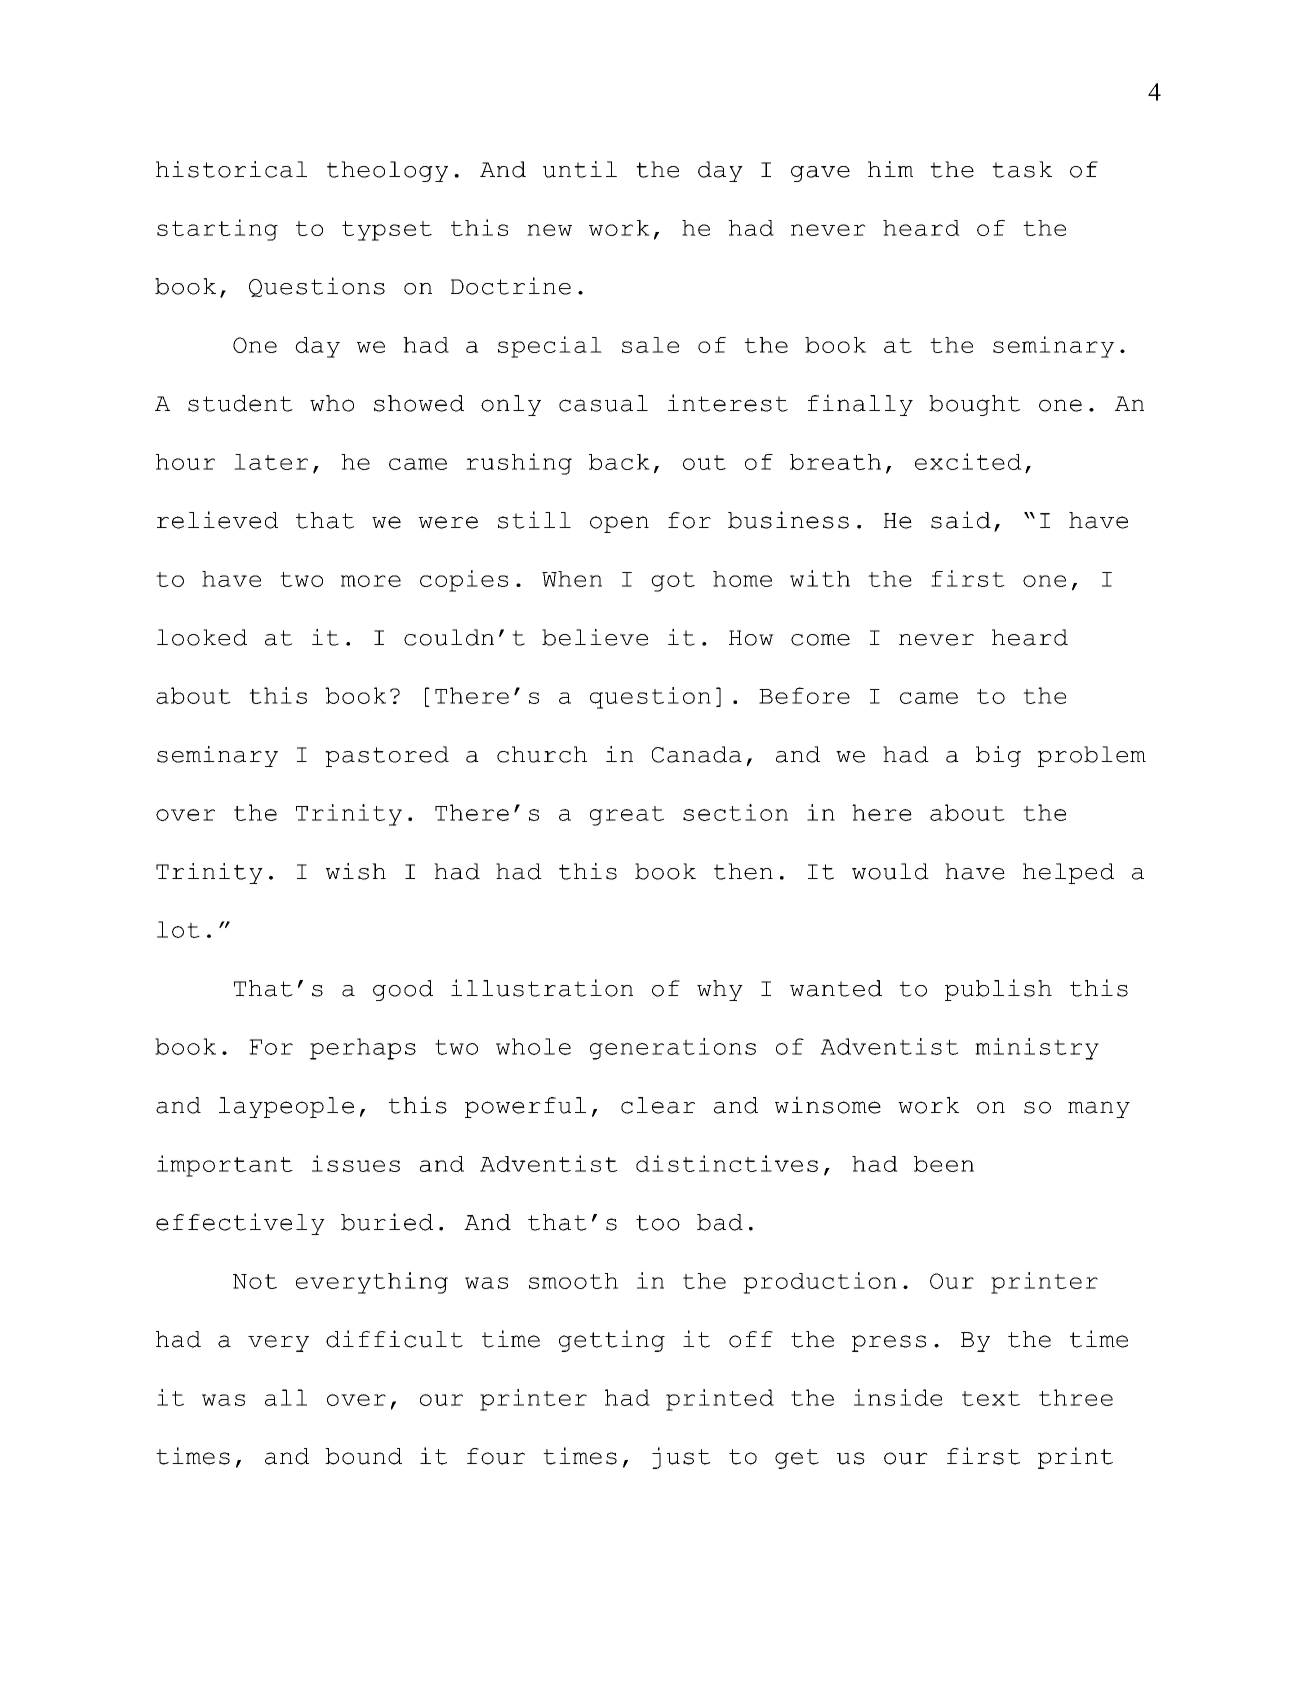 Image resolution: width=1316 pixels, height=1704 pixels. What do you see at coordinates (961, 520) in the image?
I see `said` at bounding box center [961, 520].
